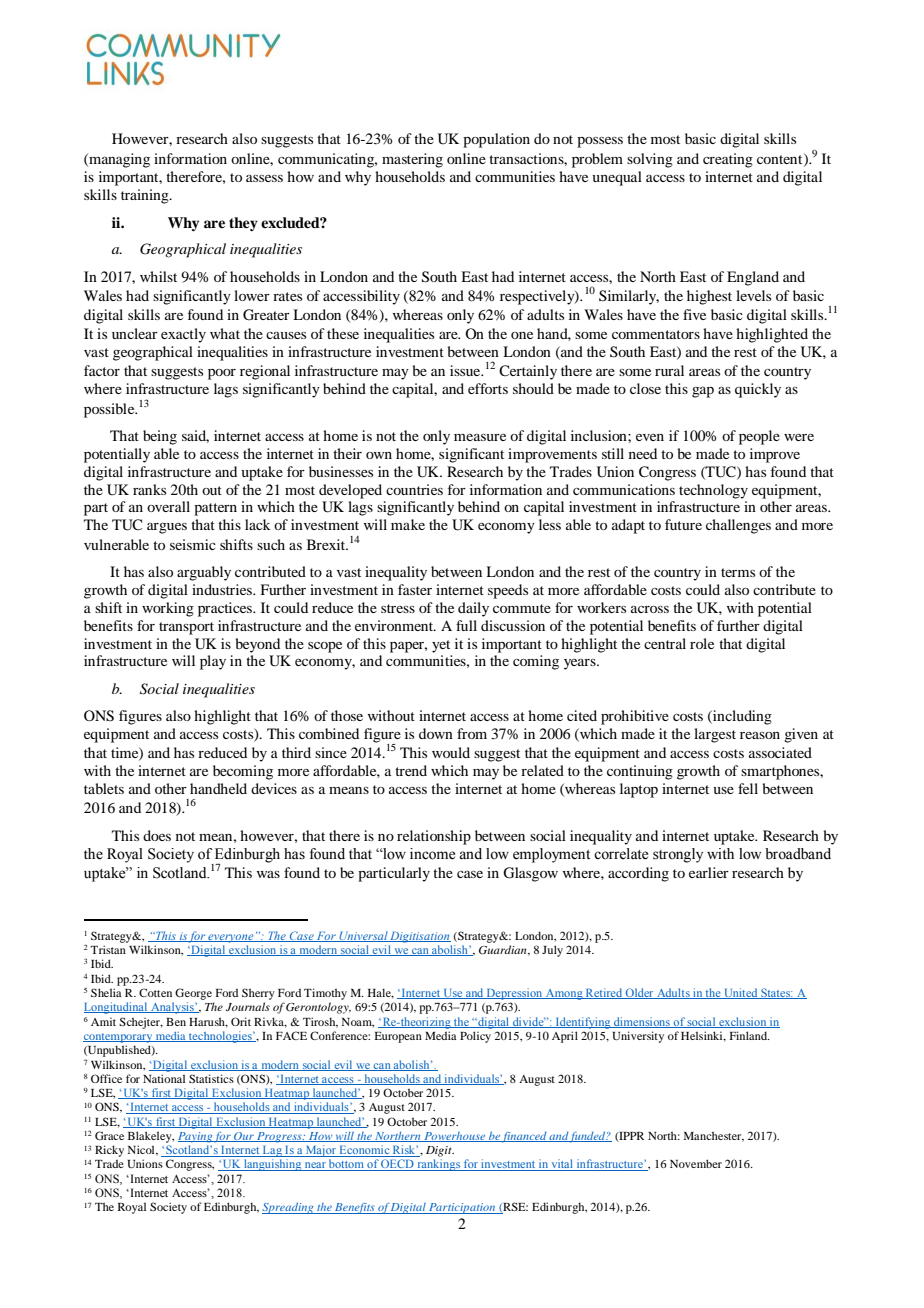 This screenshot has height=1308, width=924. I want to click on training, so click(146, 196).
